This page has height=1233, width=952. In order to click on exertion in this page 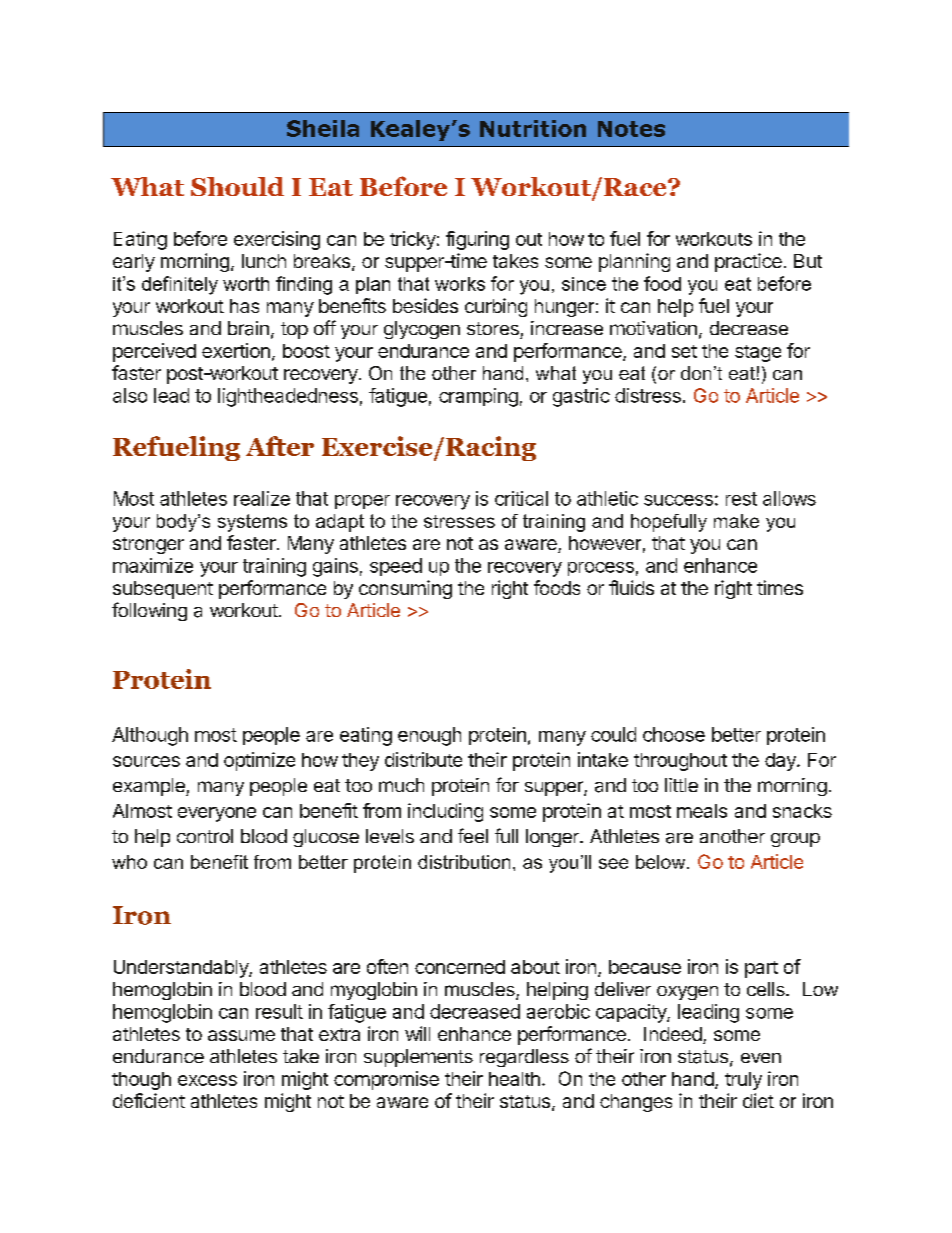, I will do `click(236, 350)`.
